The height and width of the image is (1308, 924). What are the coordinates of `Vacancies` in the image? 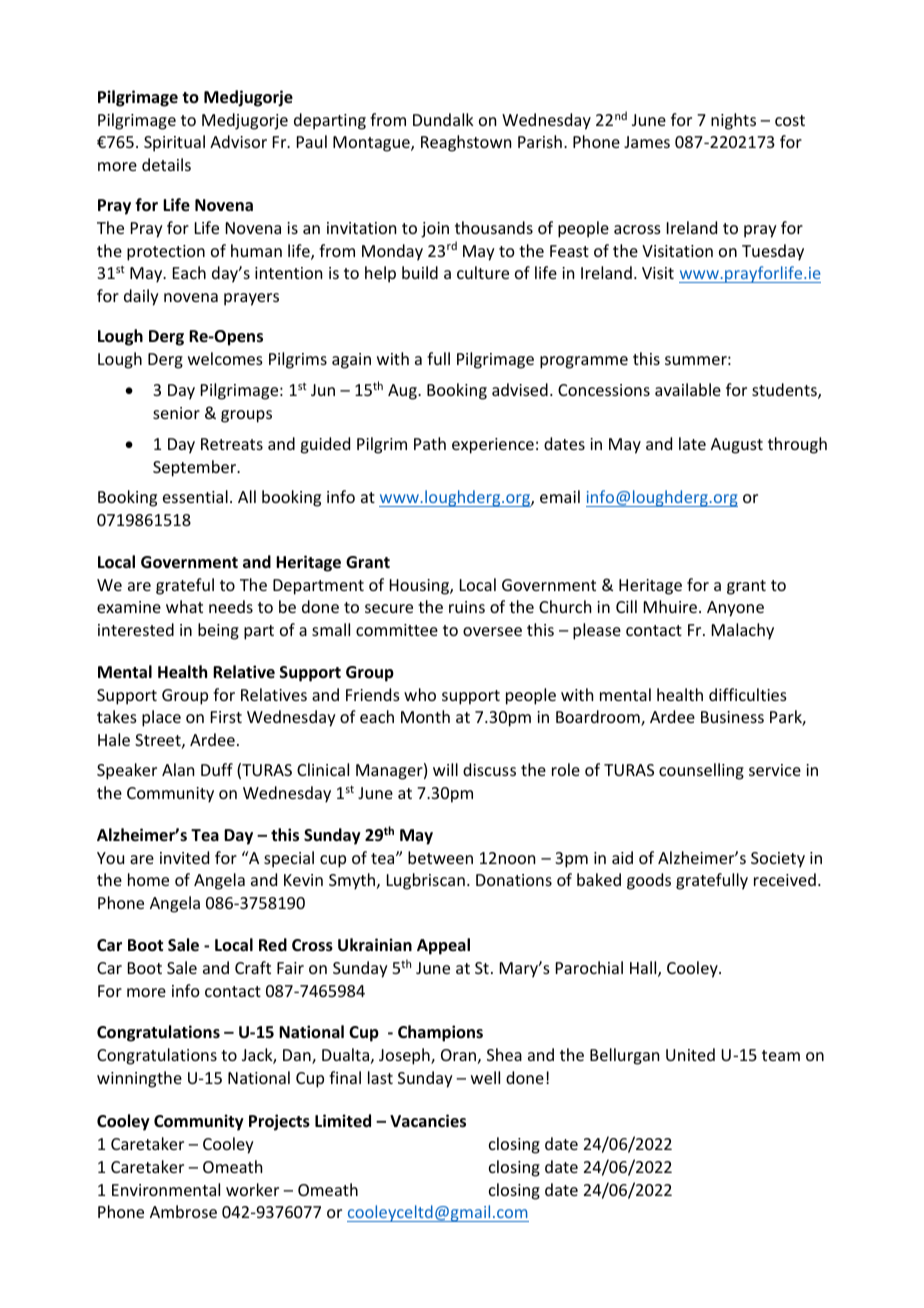 It's located at (428, 1121).
